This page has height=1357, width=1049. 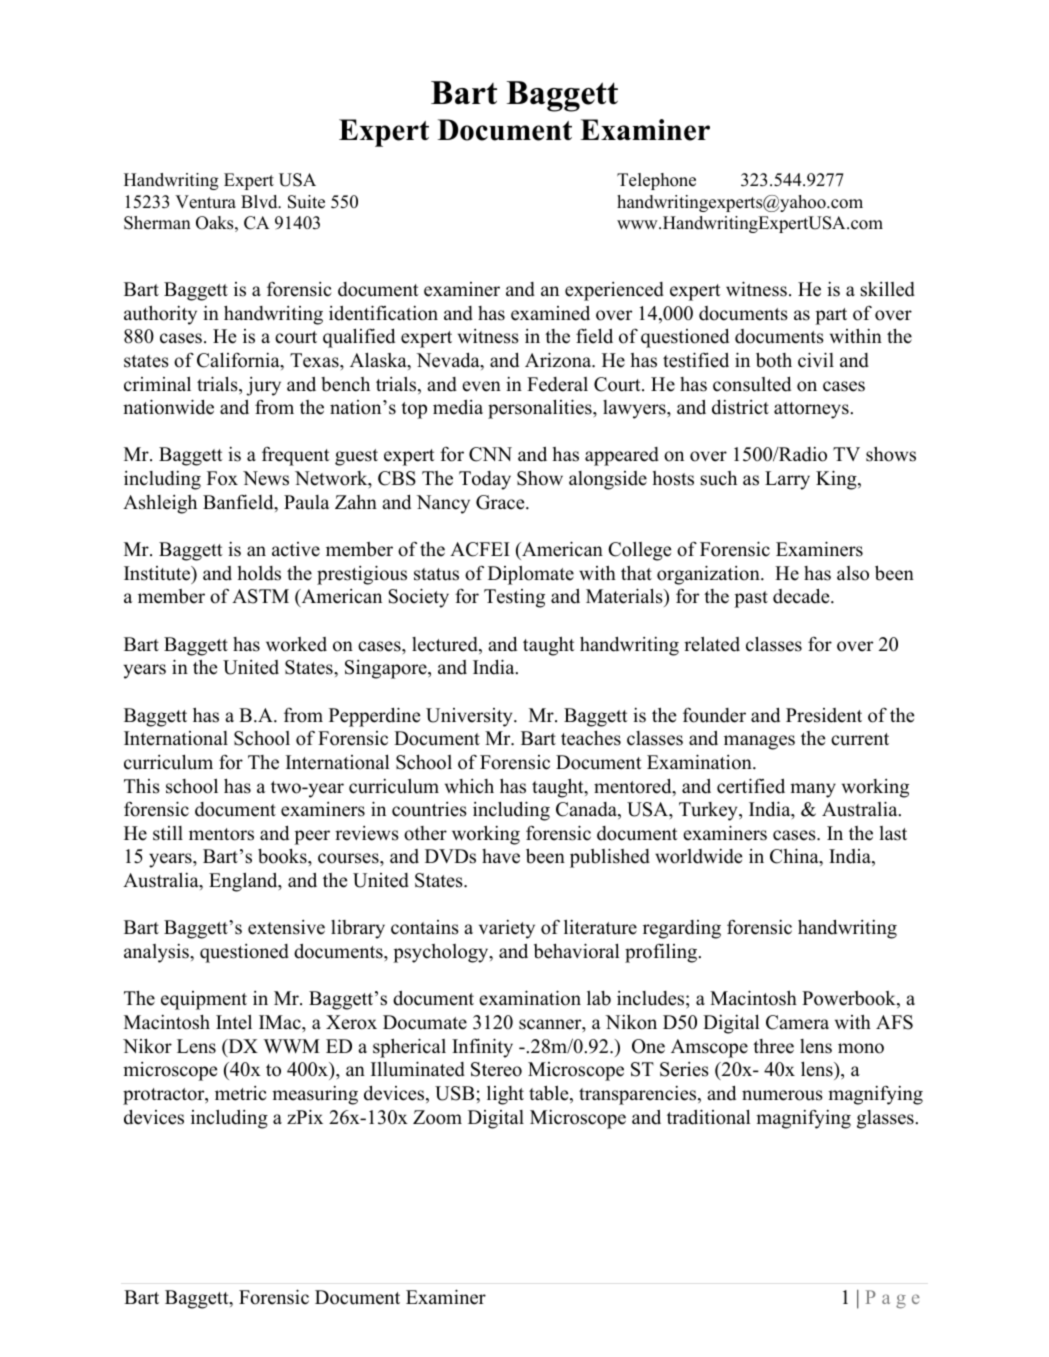 What do you see at coordinates (893, 1299) in the page?
I see `Page` at bounding box center [893, 1299].
